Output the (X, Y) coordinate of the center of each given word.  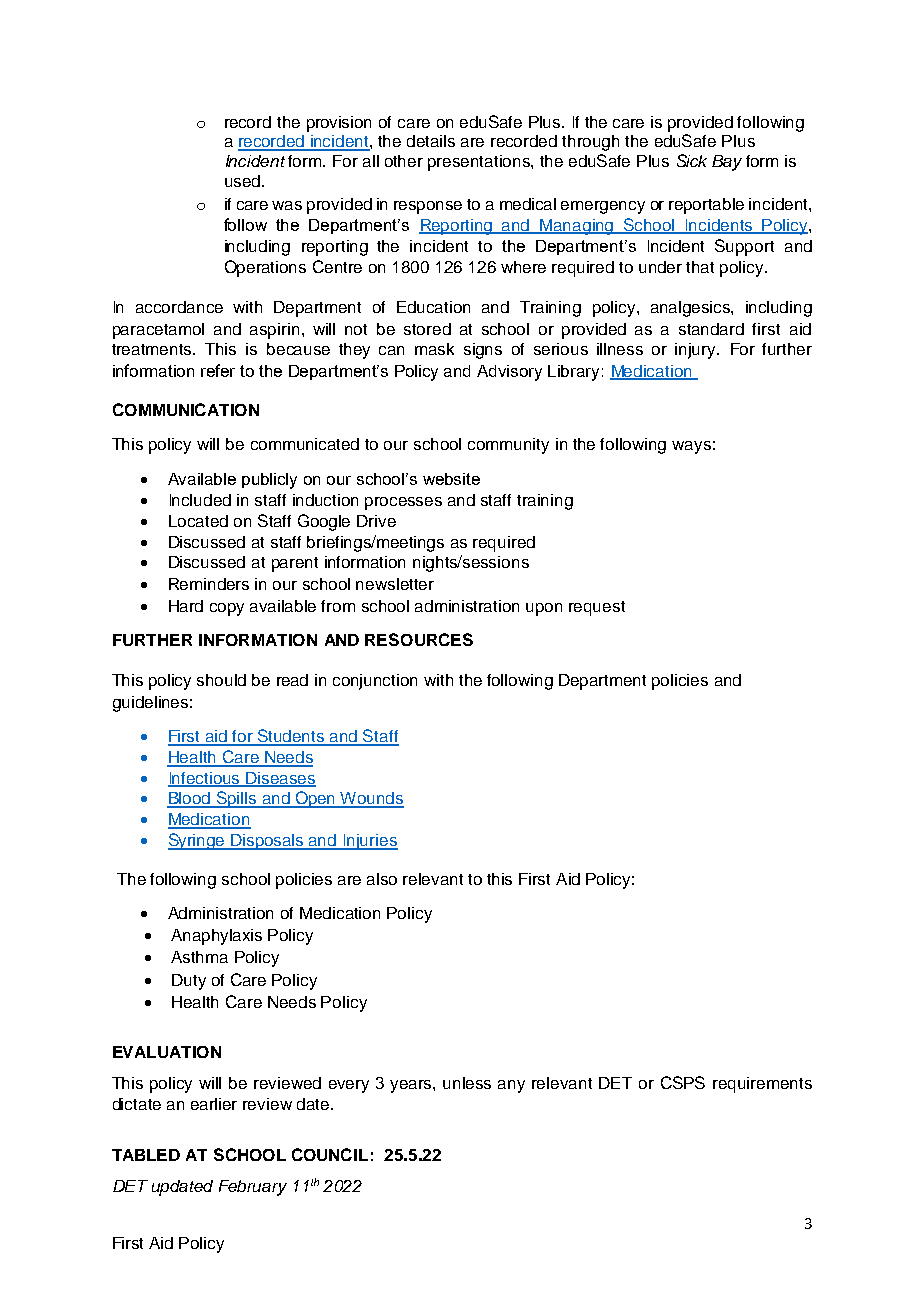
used (242, 181)
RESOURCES (419, 639)
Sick (692, 160)
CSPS (683, 1082)
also (382, 879)
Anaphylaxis (216, 937)
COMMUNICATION (186, 409)
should (221, 680)
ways (691, 447)
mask (434, 349)
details (431, 141)
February (253, 1188)
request (597, 608)
